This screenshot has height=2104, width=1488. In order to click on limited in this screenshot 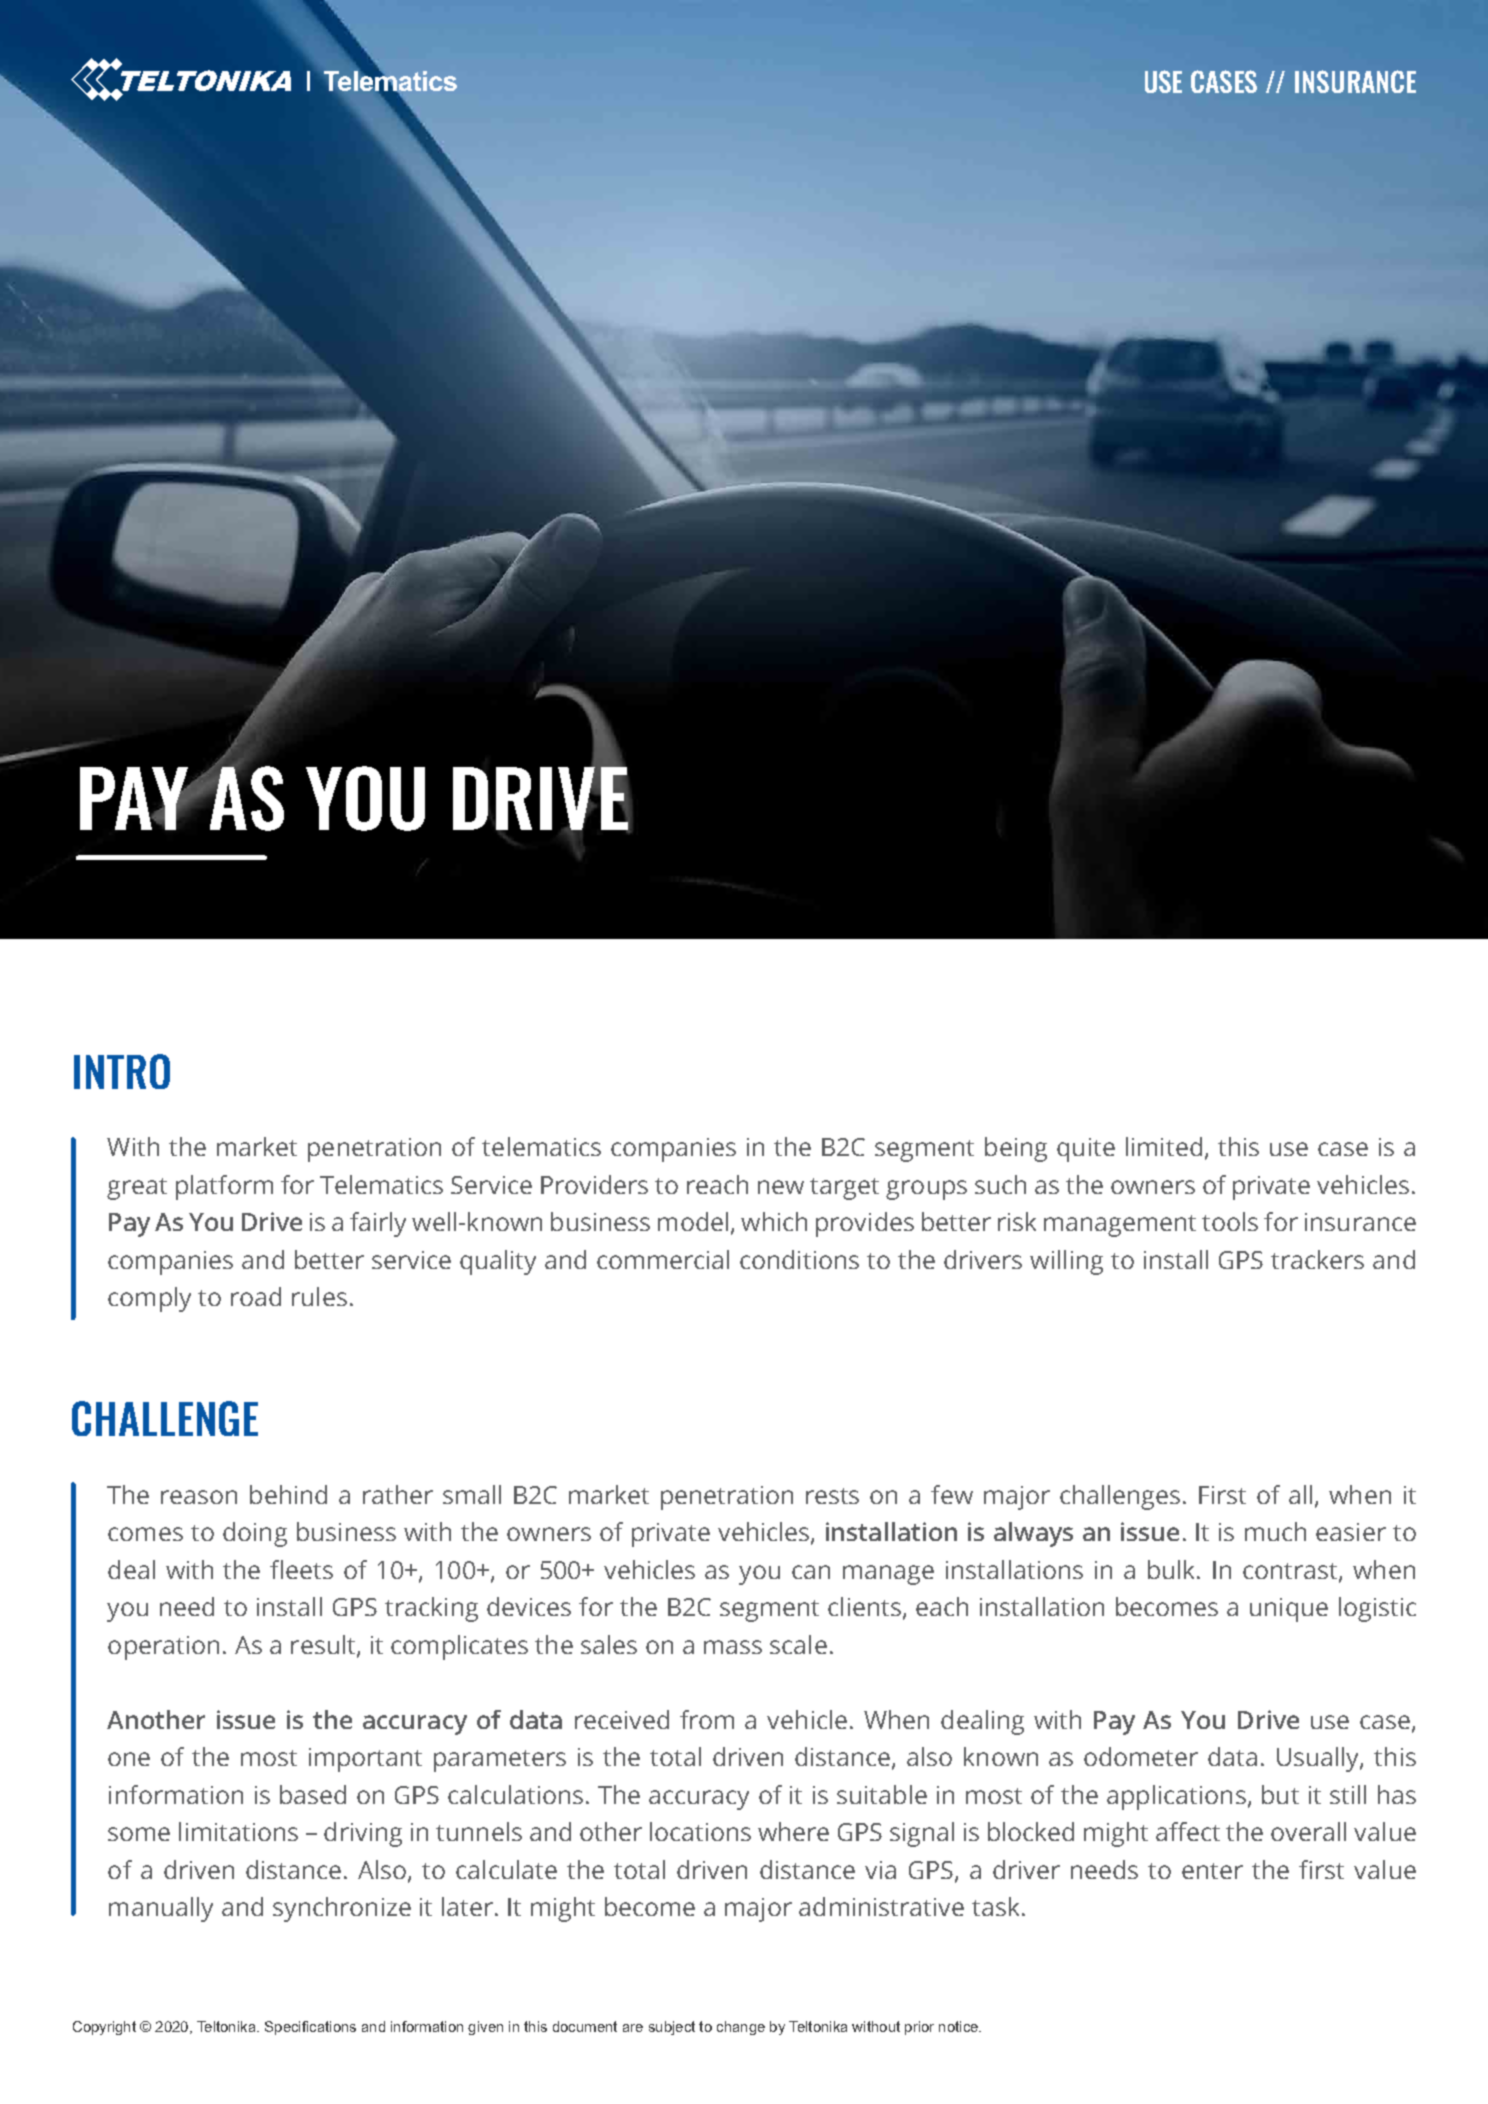, I will do `click(1164, 1146)`.
